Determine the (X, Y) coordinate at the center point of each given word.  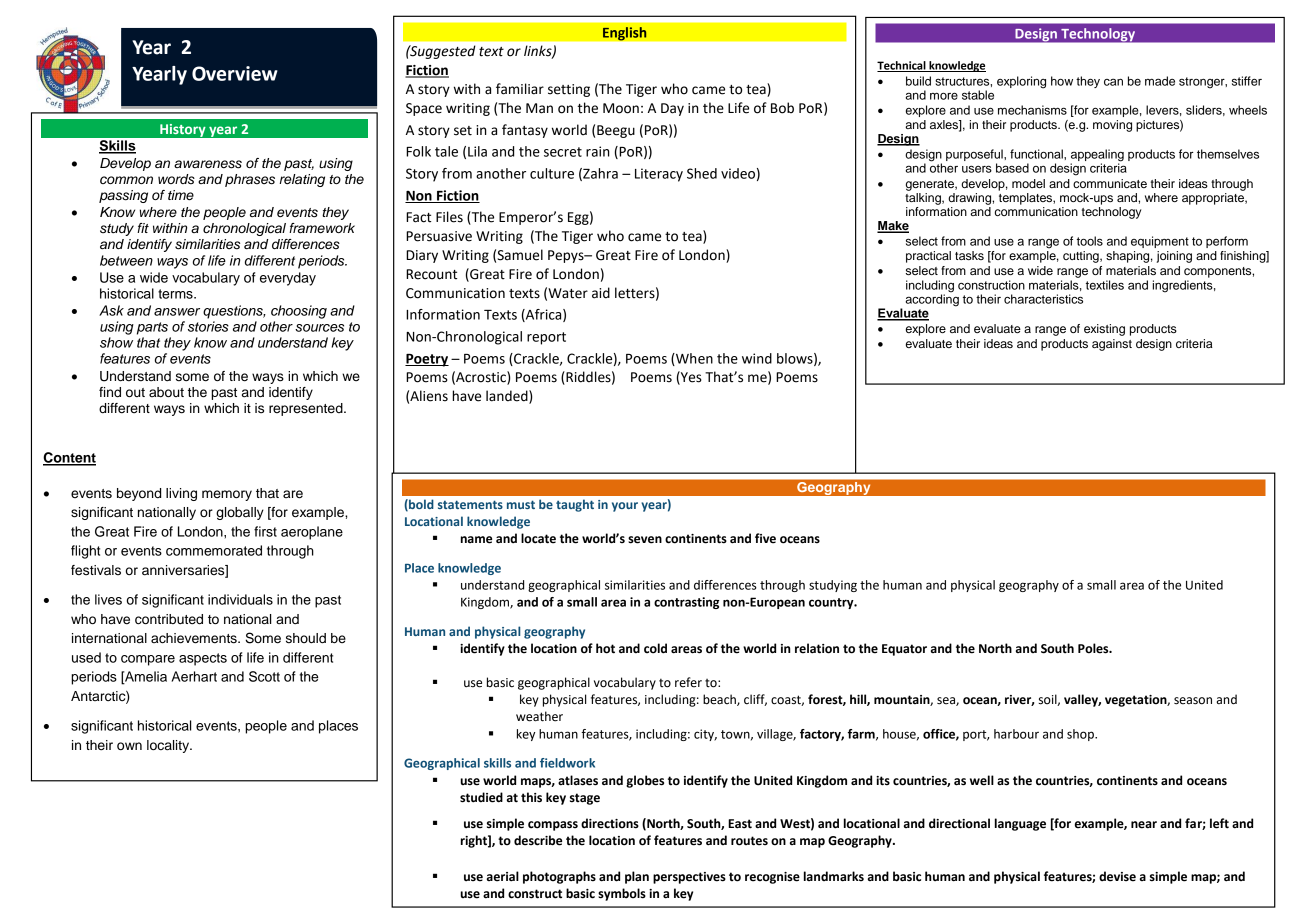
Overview (235, 73)
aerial (503, 876)
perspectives (689, 878)
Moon (621, 108)
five (765, 538)
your (625, 507)
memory (227, 495)
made (1160, 81)
